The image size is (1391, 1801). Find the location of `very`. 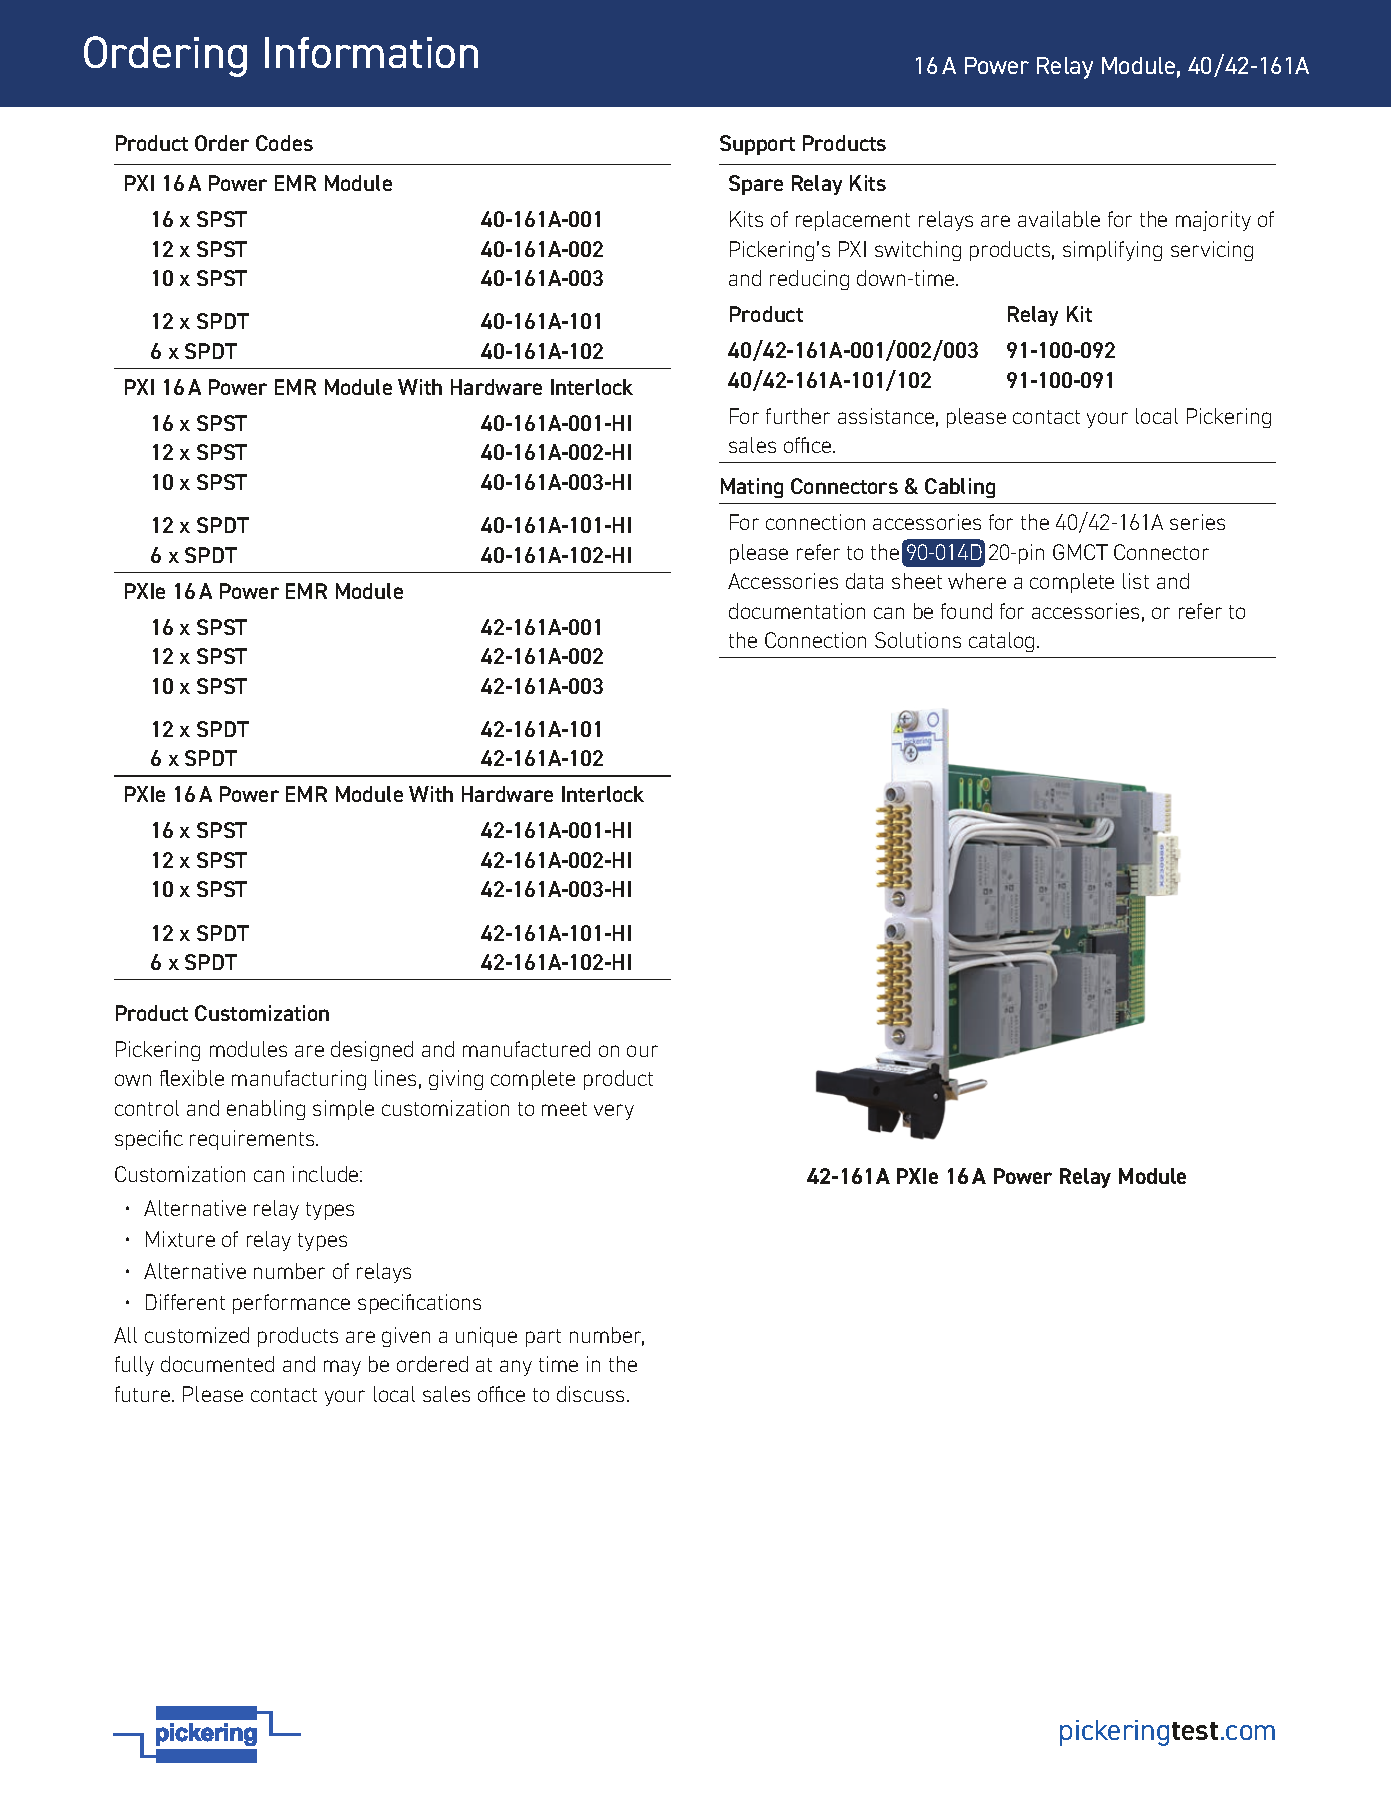

very is located at coordinates (614, 1112).
